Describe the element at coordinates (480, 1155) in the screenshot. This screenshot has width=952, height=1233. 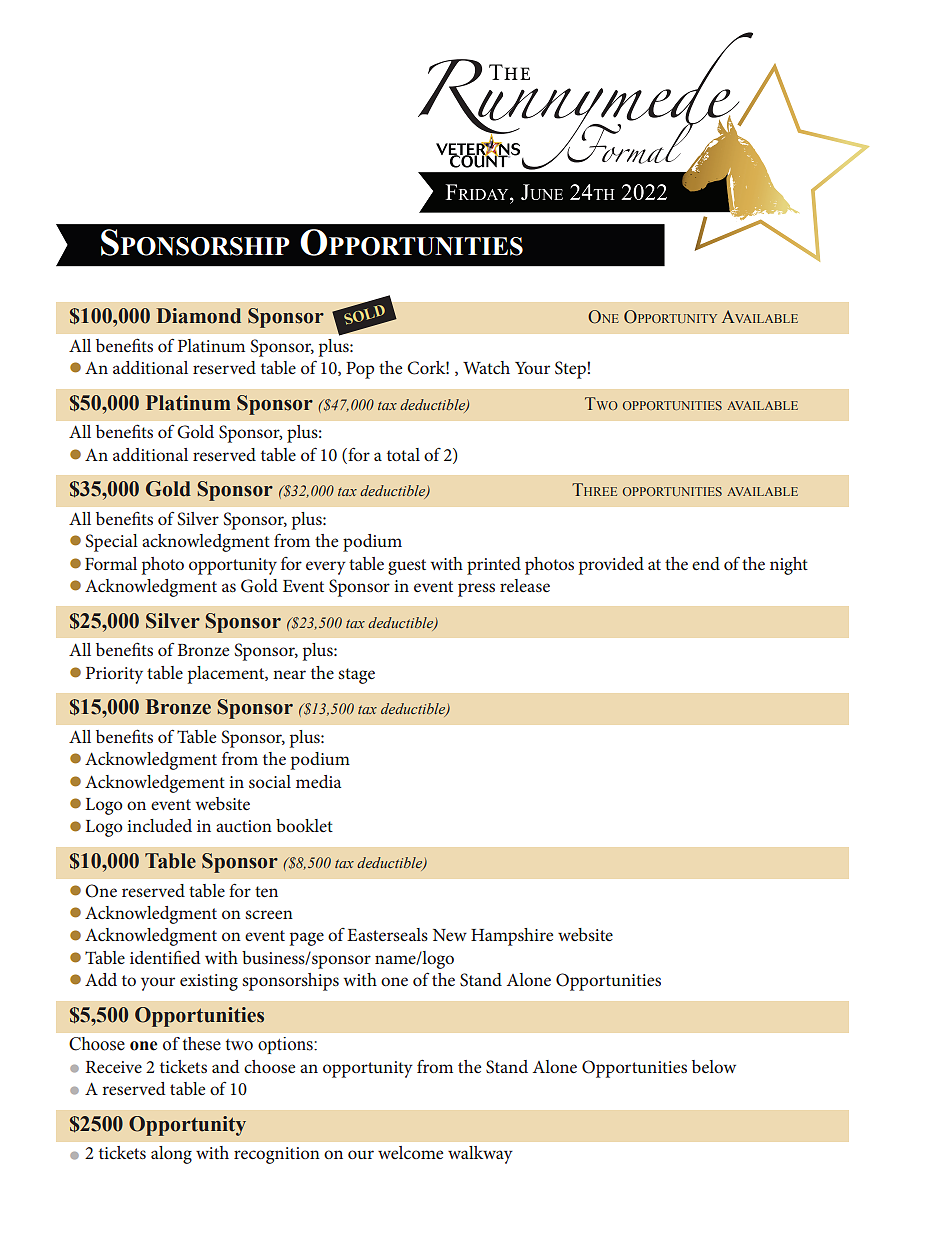
I see `walkway` at that location.
